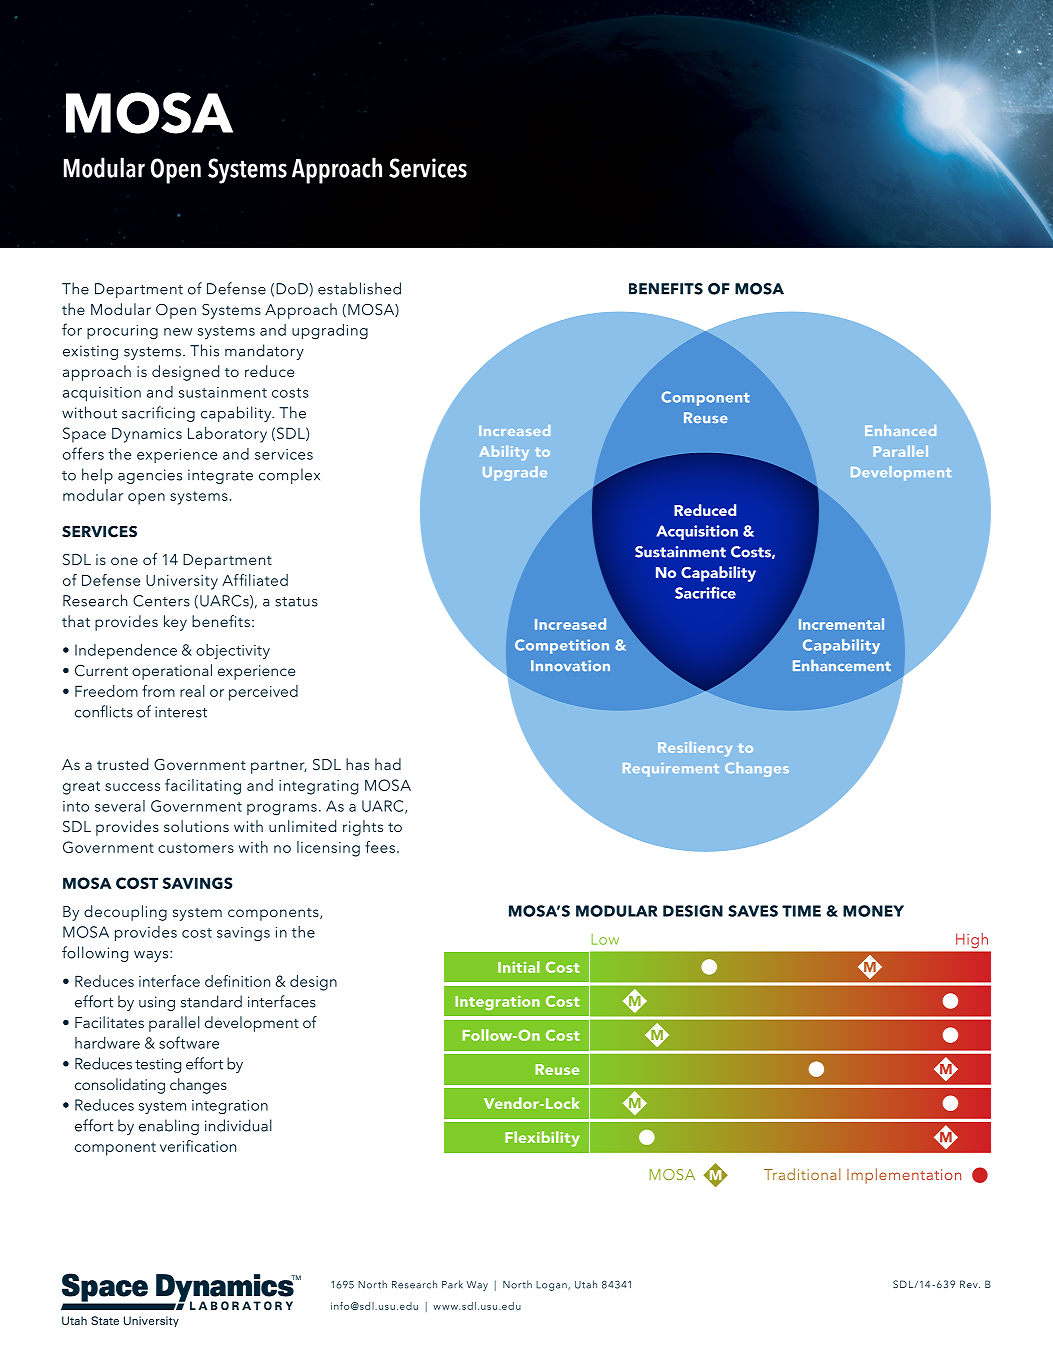 The height and width of the screenshot is (1363, 1053). Describe the element at coordinates (175, 623) in the screenshot. I see `key` at that location.
